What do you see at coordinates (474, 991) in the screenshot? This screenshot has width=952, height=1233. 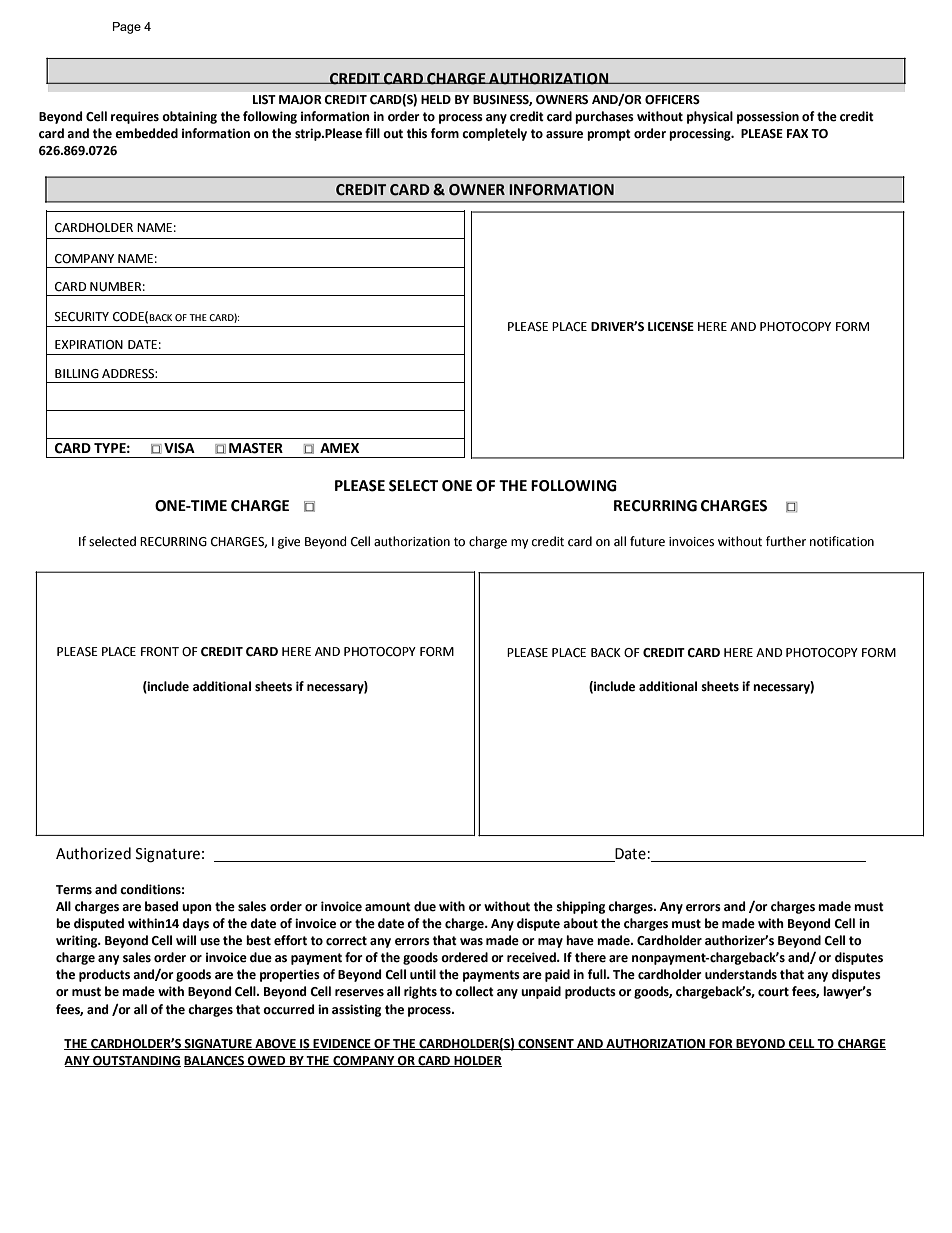 I see `collect` at bounding box center [474, 991].
